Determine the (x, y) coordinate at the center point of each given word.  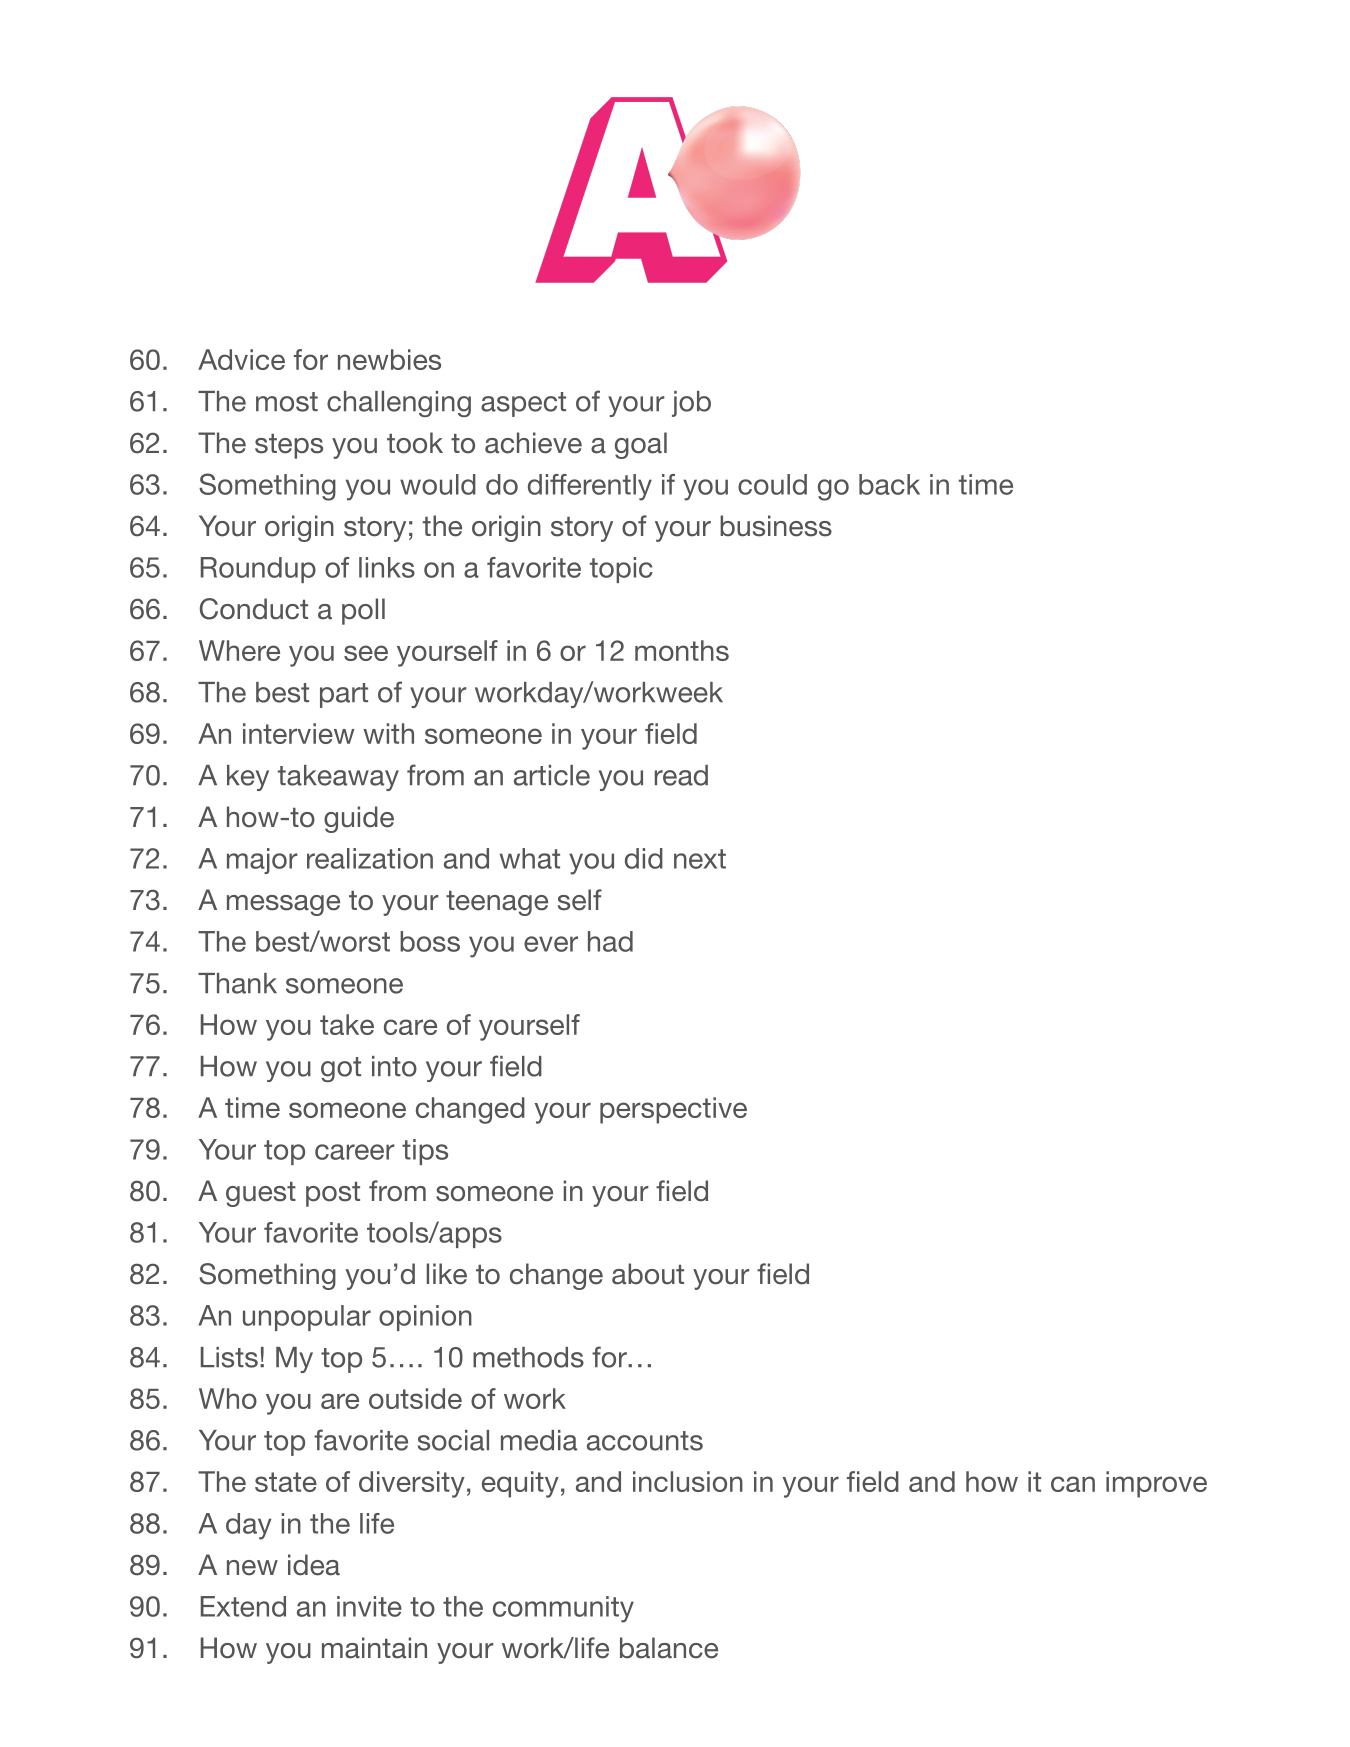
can (1073, 1484)
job (691, 404)
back (889, 484)
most (287, 402)
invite (369, 1606)
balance (669, 1648)
